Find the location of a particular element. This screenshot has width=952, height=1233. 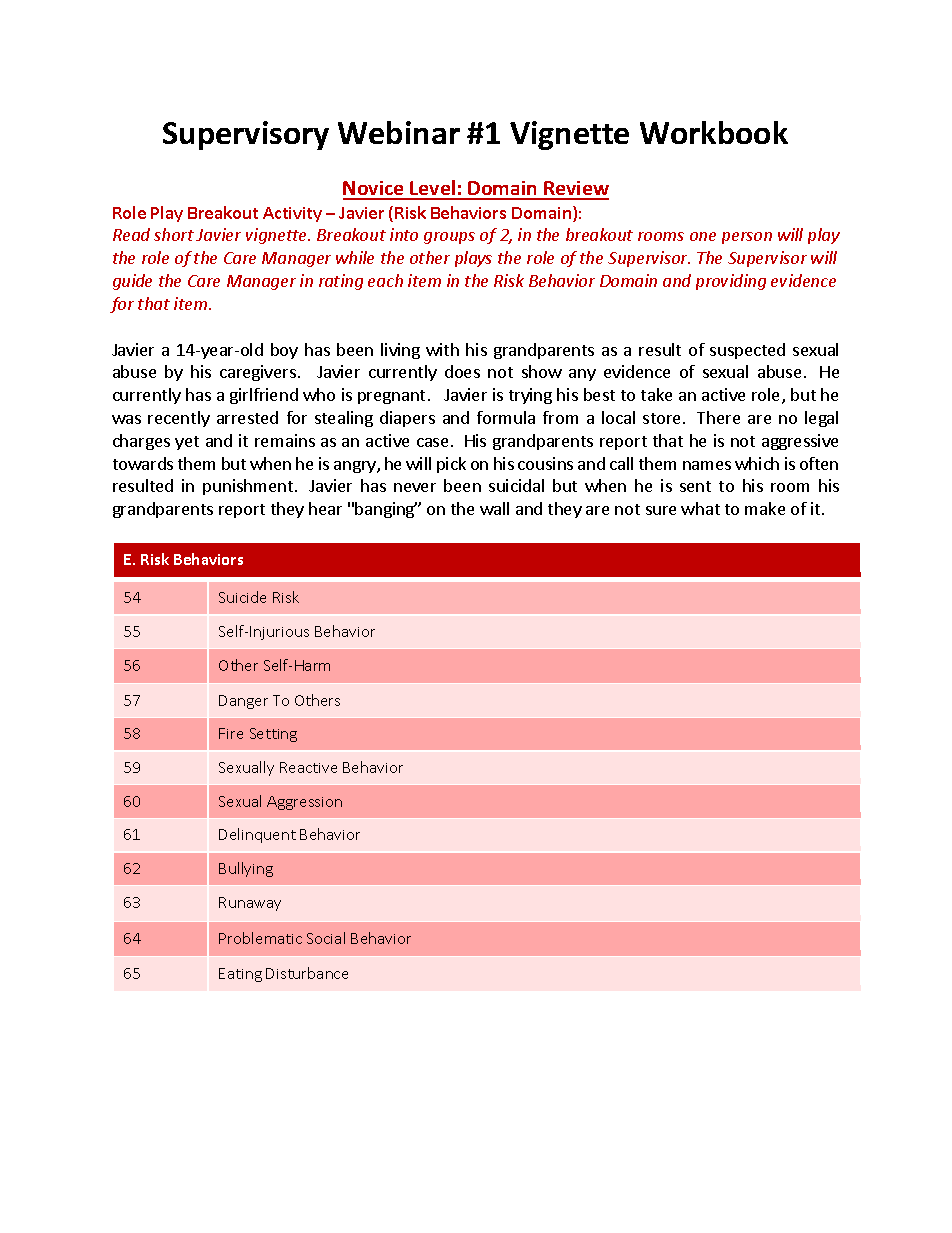

make is located at coordinates (765, 508).
